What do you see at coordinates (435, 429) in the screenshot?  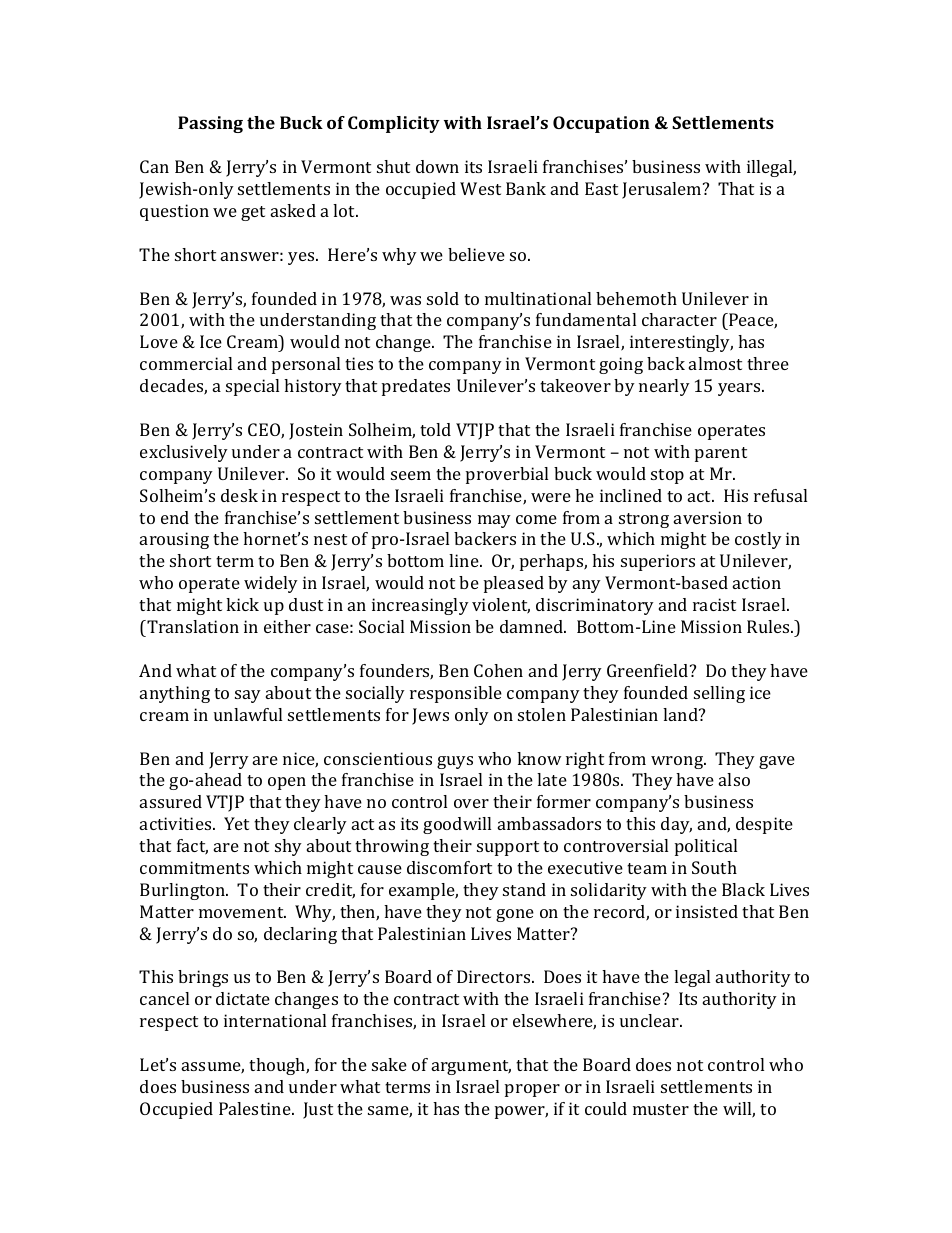 I see `told` at bounding box center [435, 429].
